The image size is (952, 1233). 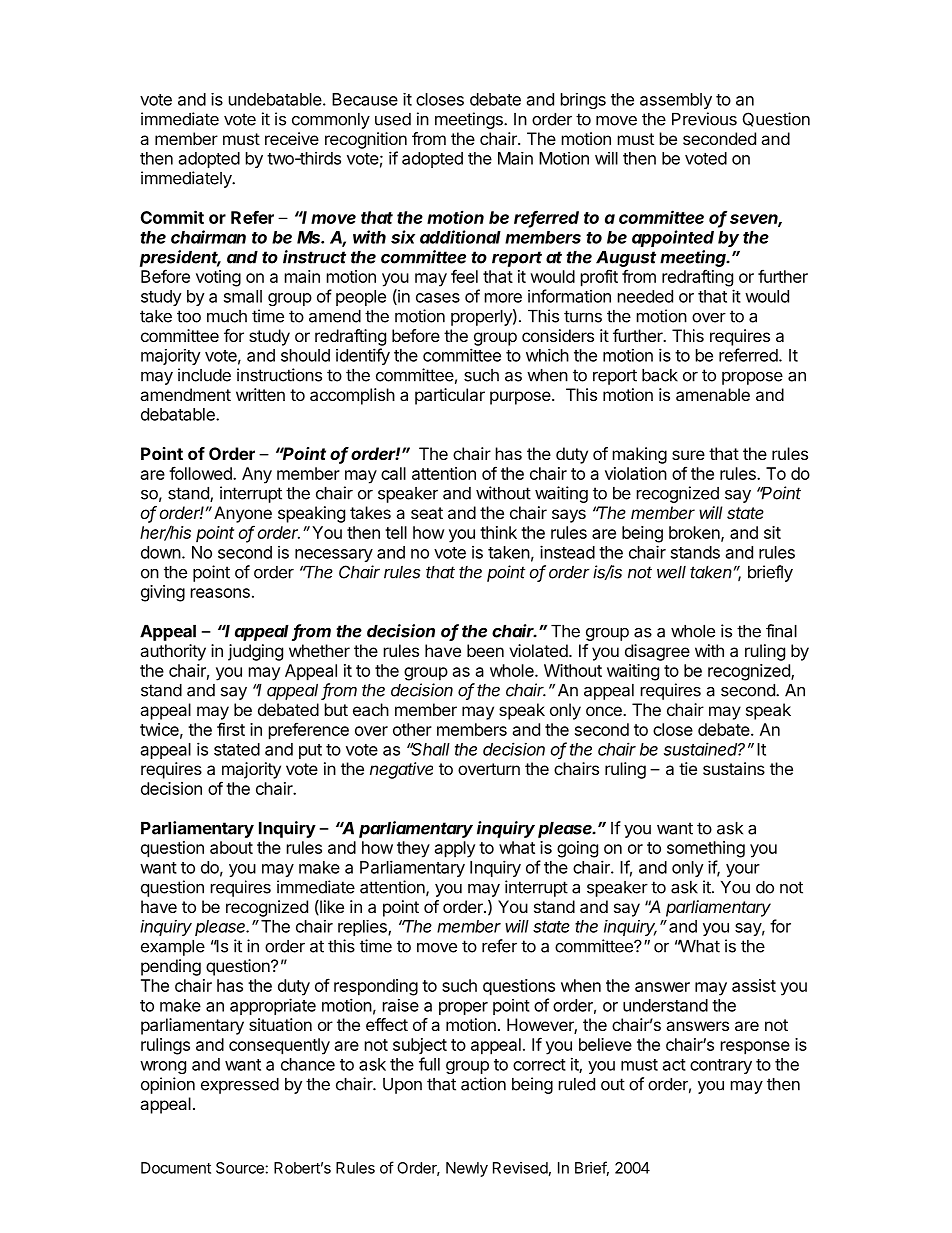 I want to click on receive, so click(x=292, y=138).
